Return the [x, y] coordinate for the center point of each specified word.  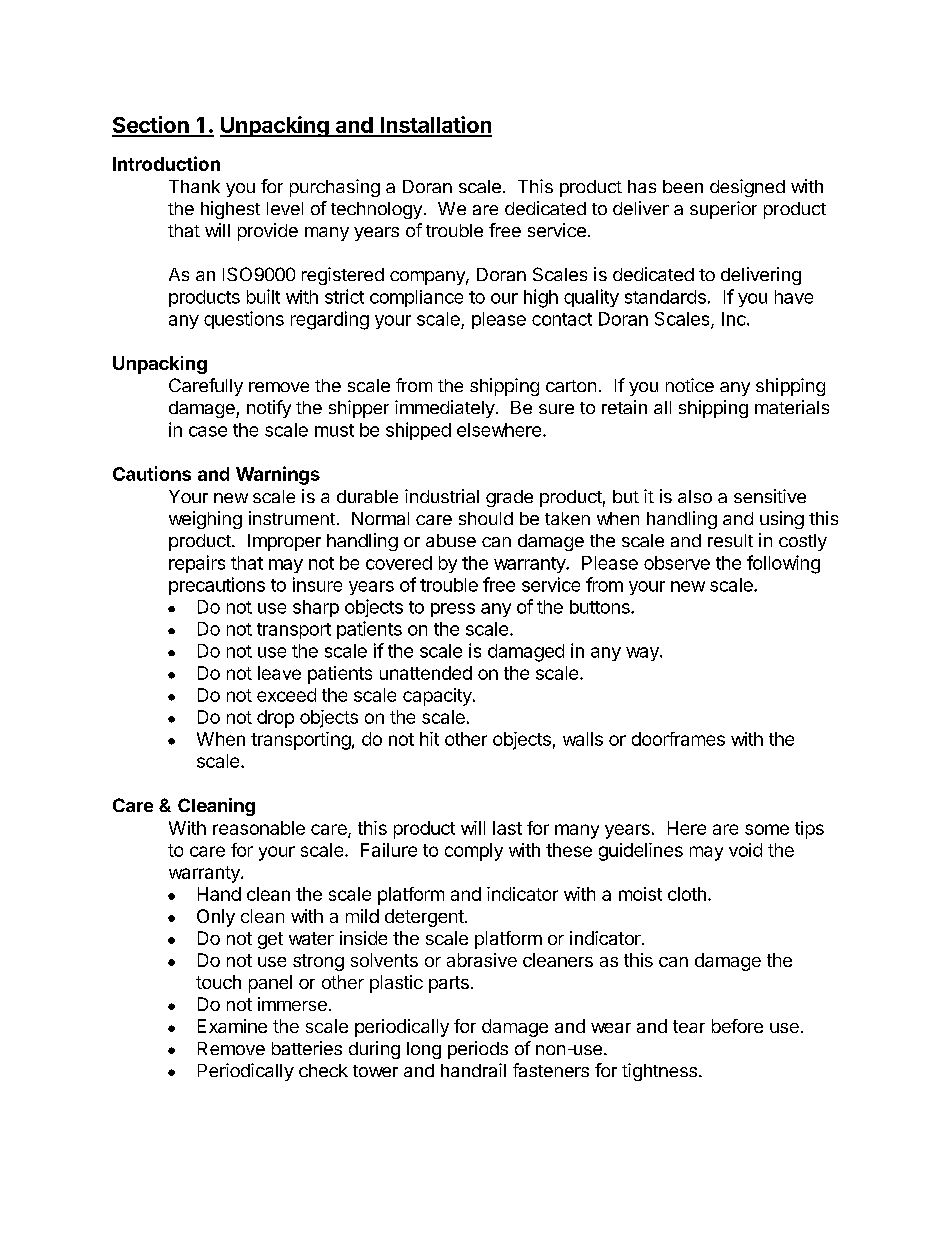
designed [747, 188]
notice [690, 385]
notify [269, 409]
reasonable [259, 828]
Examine [232, 1026]
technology [376, 210]
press [453, 610]
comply [474, 852]
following [783, 564]
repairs [197, 564]
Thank [194, 186]
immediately [445, 409]
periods [478, 1050]
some [767, 829]
